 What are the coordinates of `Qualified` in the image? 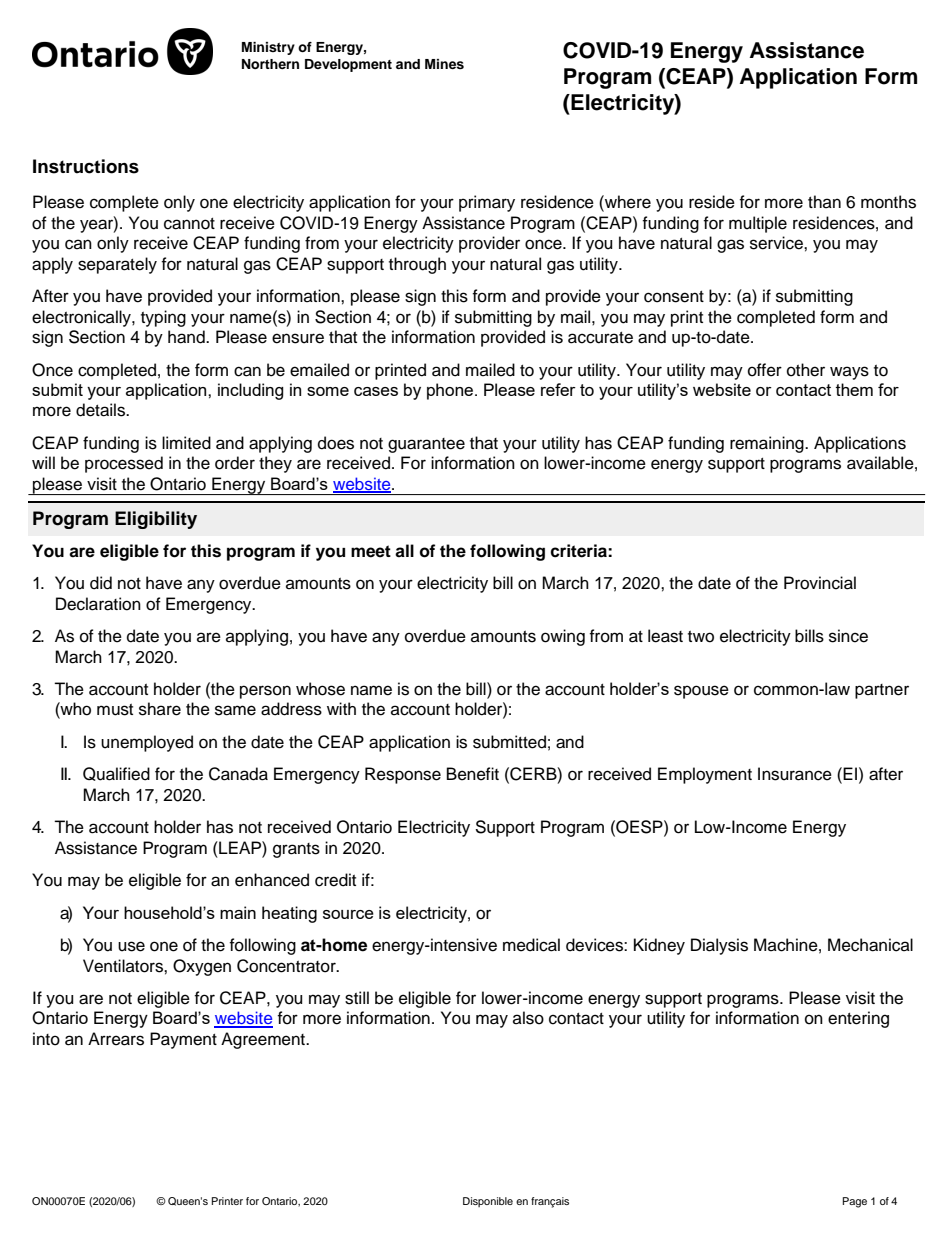 It's located at (116, 774).
